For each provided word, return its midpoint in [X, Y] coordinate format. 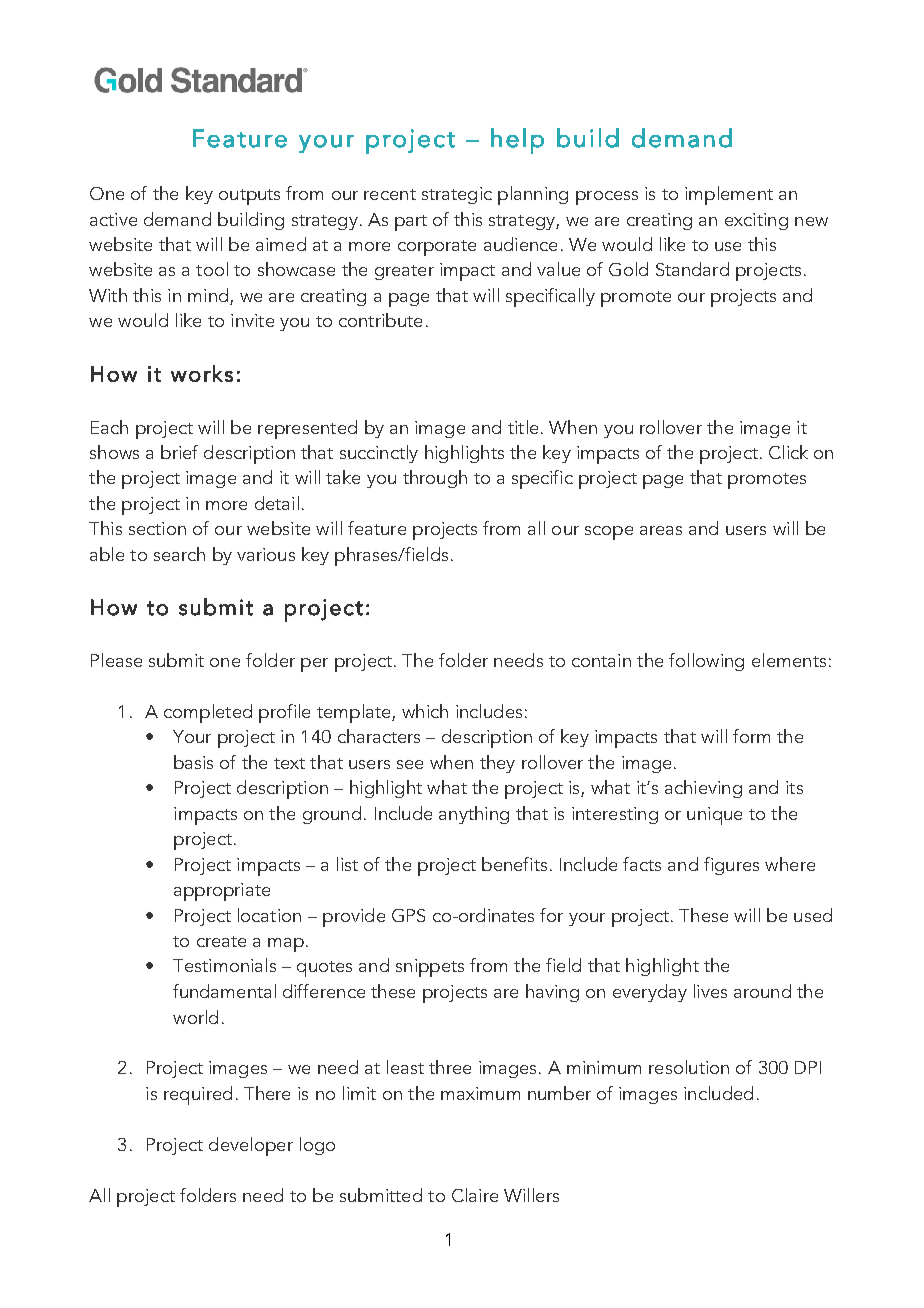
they [497, 764]
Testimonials [224, 965]
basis [193, 762]
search [179, 554]
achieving [703, 789]
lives [710, 991]
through [435, 479]
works [202, 373]
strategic [457, 195]
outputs [249, 197]
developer [251, 1146]
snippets [430, 968]
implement [729, 195]
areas [661, 530]
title [523, 427]
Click [788, 452]
